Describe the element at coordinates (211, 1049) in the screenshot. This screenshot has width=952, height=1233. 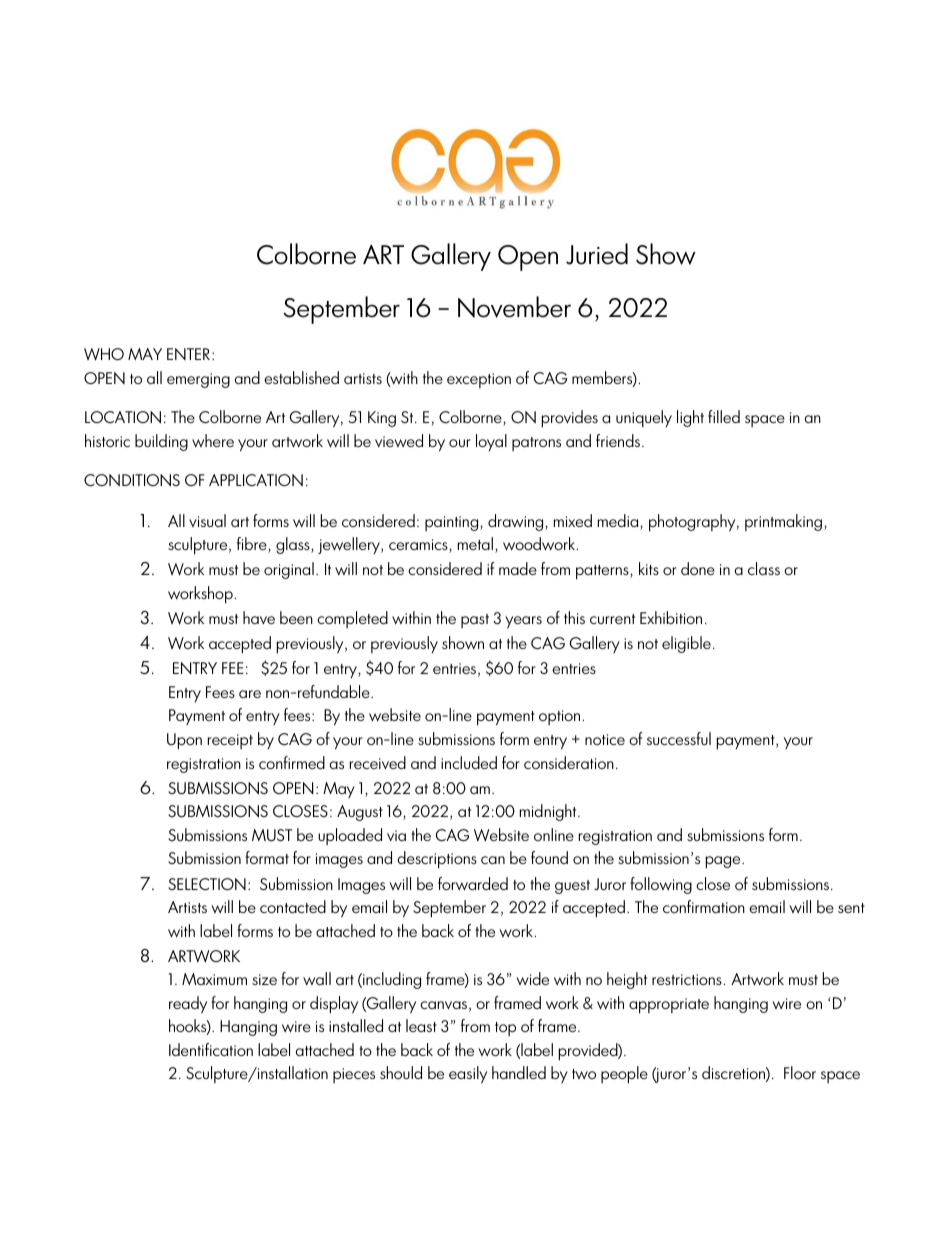
I see `Identification` at that location.
